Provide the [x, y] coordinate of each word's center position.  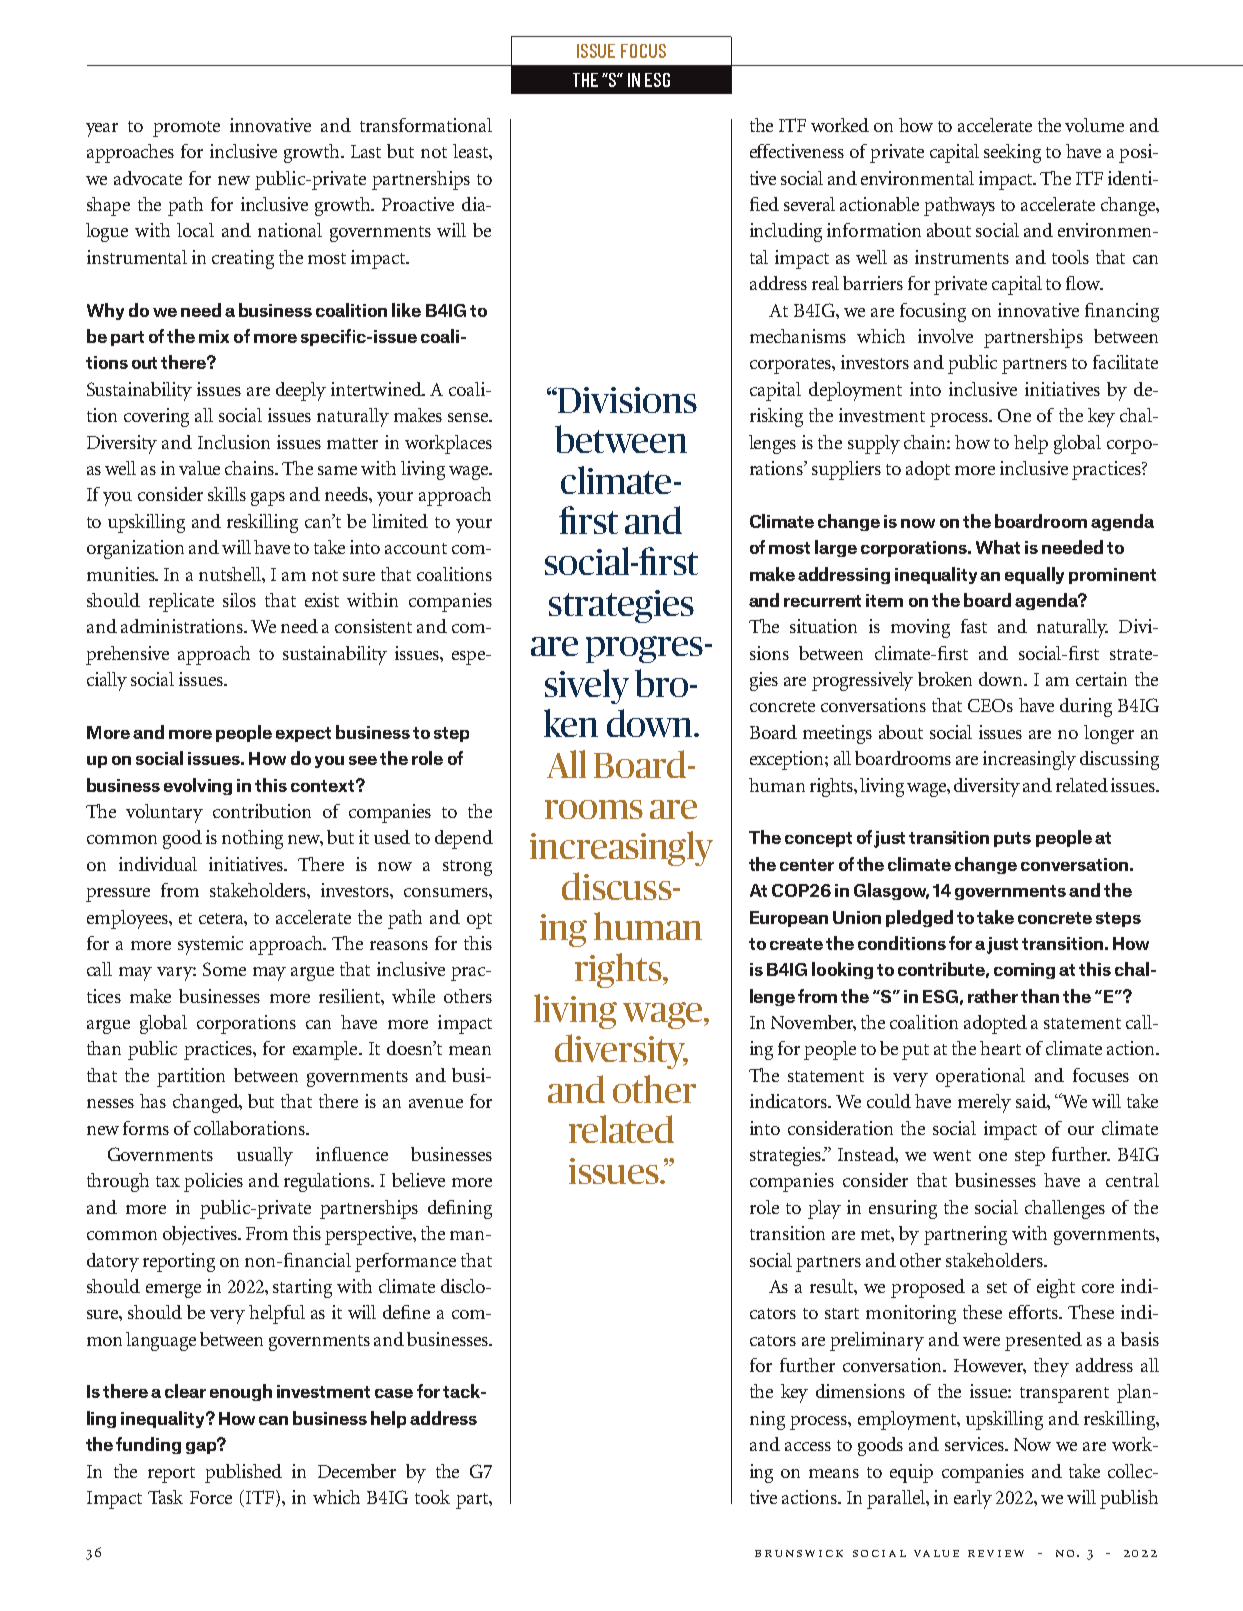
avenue [436, 1103]
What [998, 547]
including [786, 232]
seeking [1012, 153]
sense [469, 417]
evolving [198, 786]
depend [464, 839]
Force [211, 1497]
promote [186, 129]
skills [227, 494]
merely [984, 1103]
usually [265, 1156]
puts [1012, 839]
